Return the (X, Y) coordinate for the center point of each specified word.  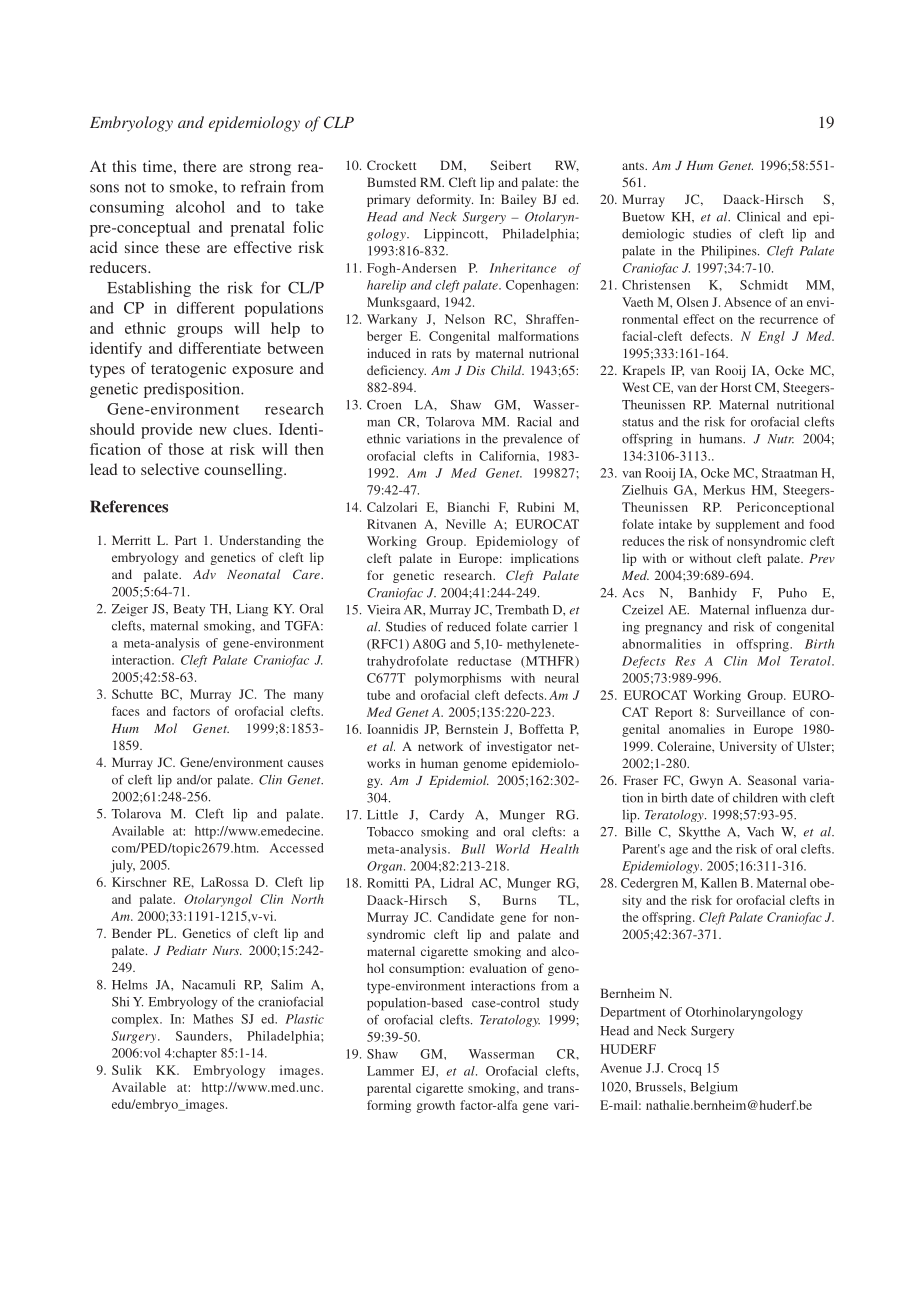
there (200, 166)
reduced (469, 627)
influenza (781, 609)
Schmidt (764, 285)
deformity (445, 200)
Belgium (714, 1088)
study (564, 1004)
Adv (204, 574)
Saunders (203, 1036)
